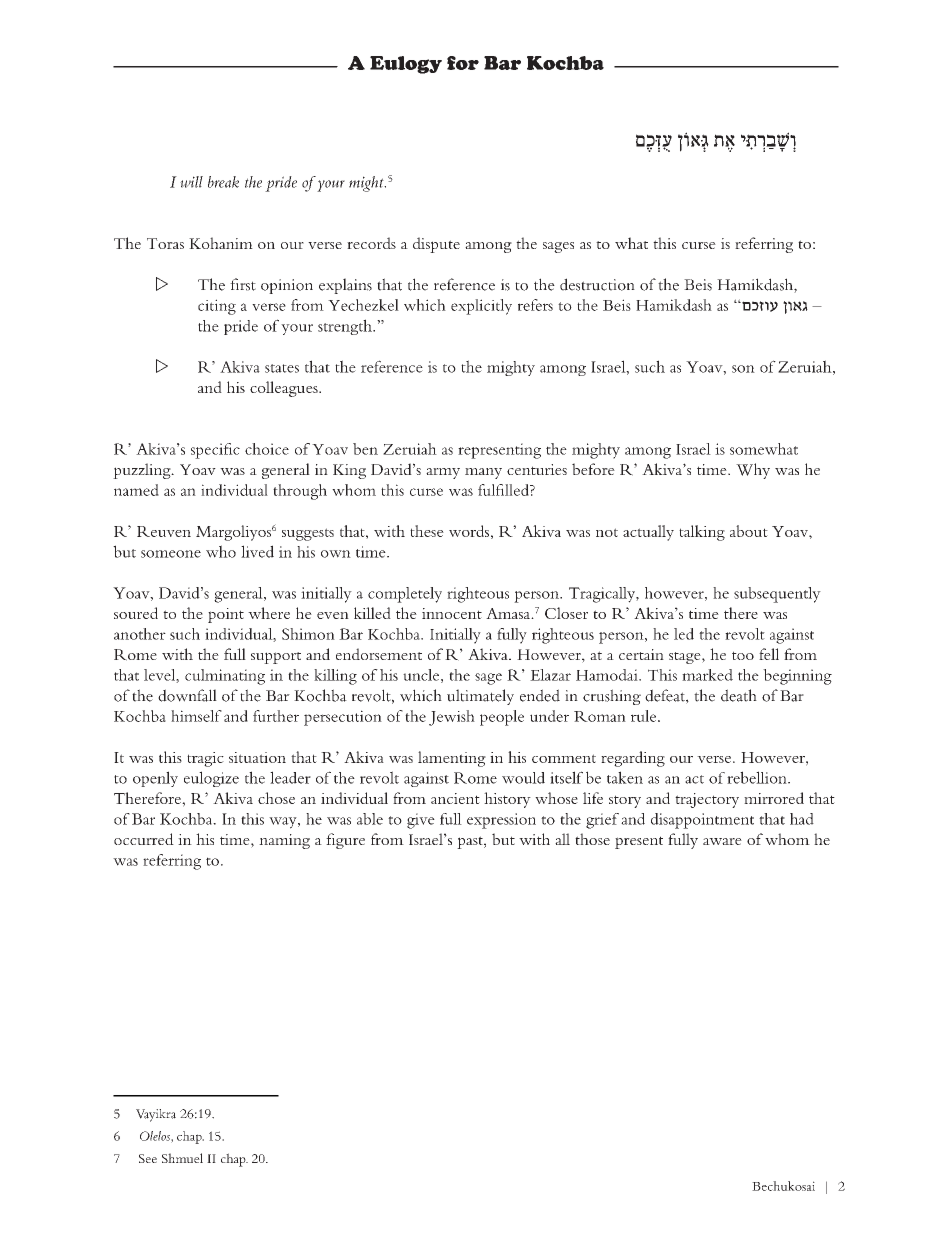 The height and width of the screenshot is (1233, 952). Describe the element at coordinates (722, 841) in the screenshot. I see `aware` at that location.
